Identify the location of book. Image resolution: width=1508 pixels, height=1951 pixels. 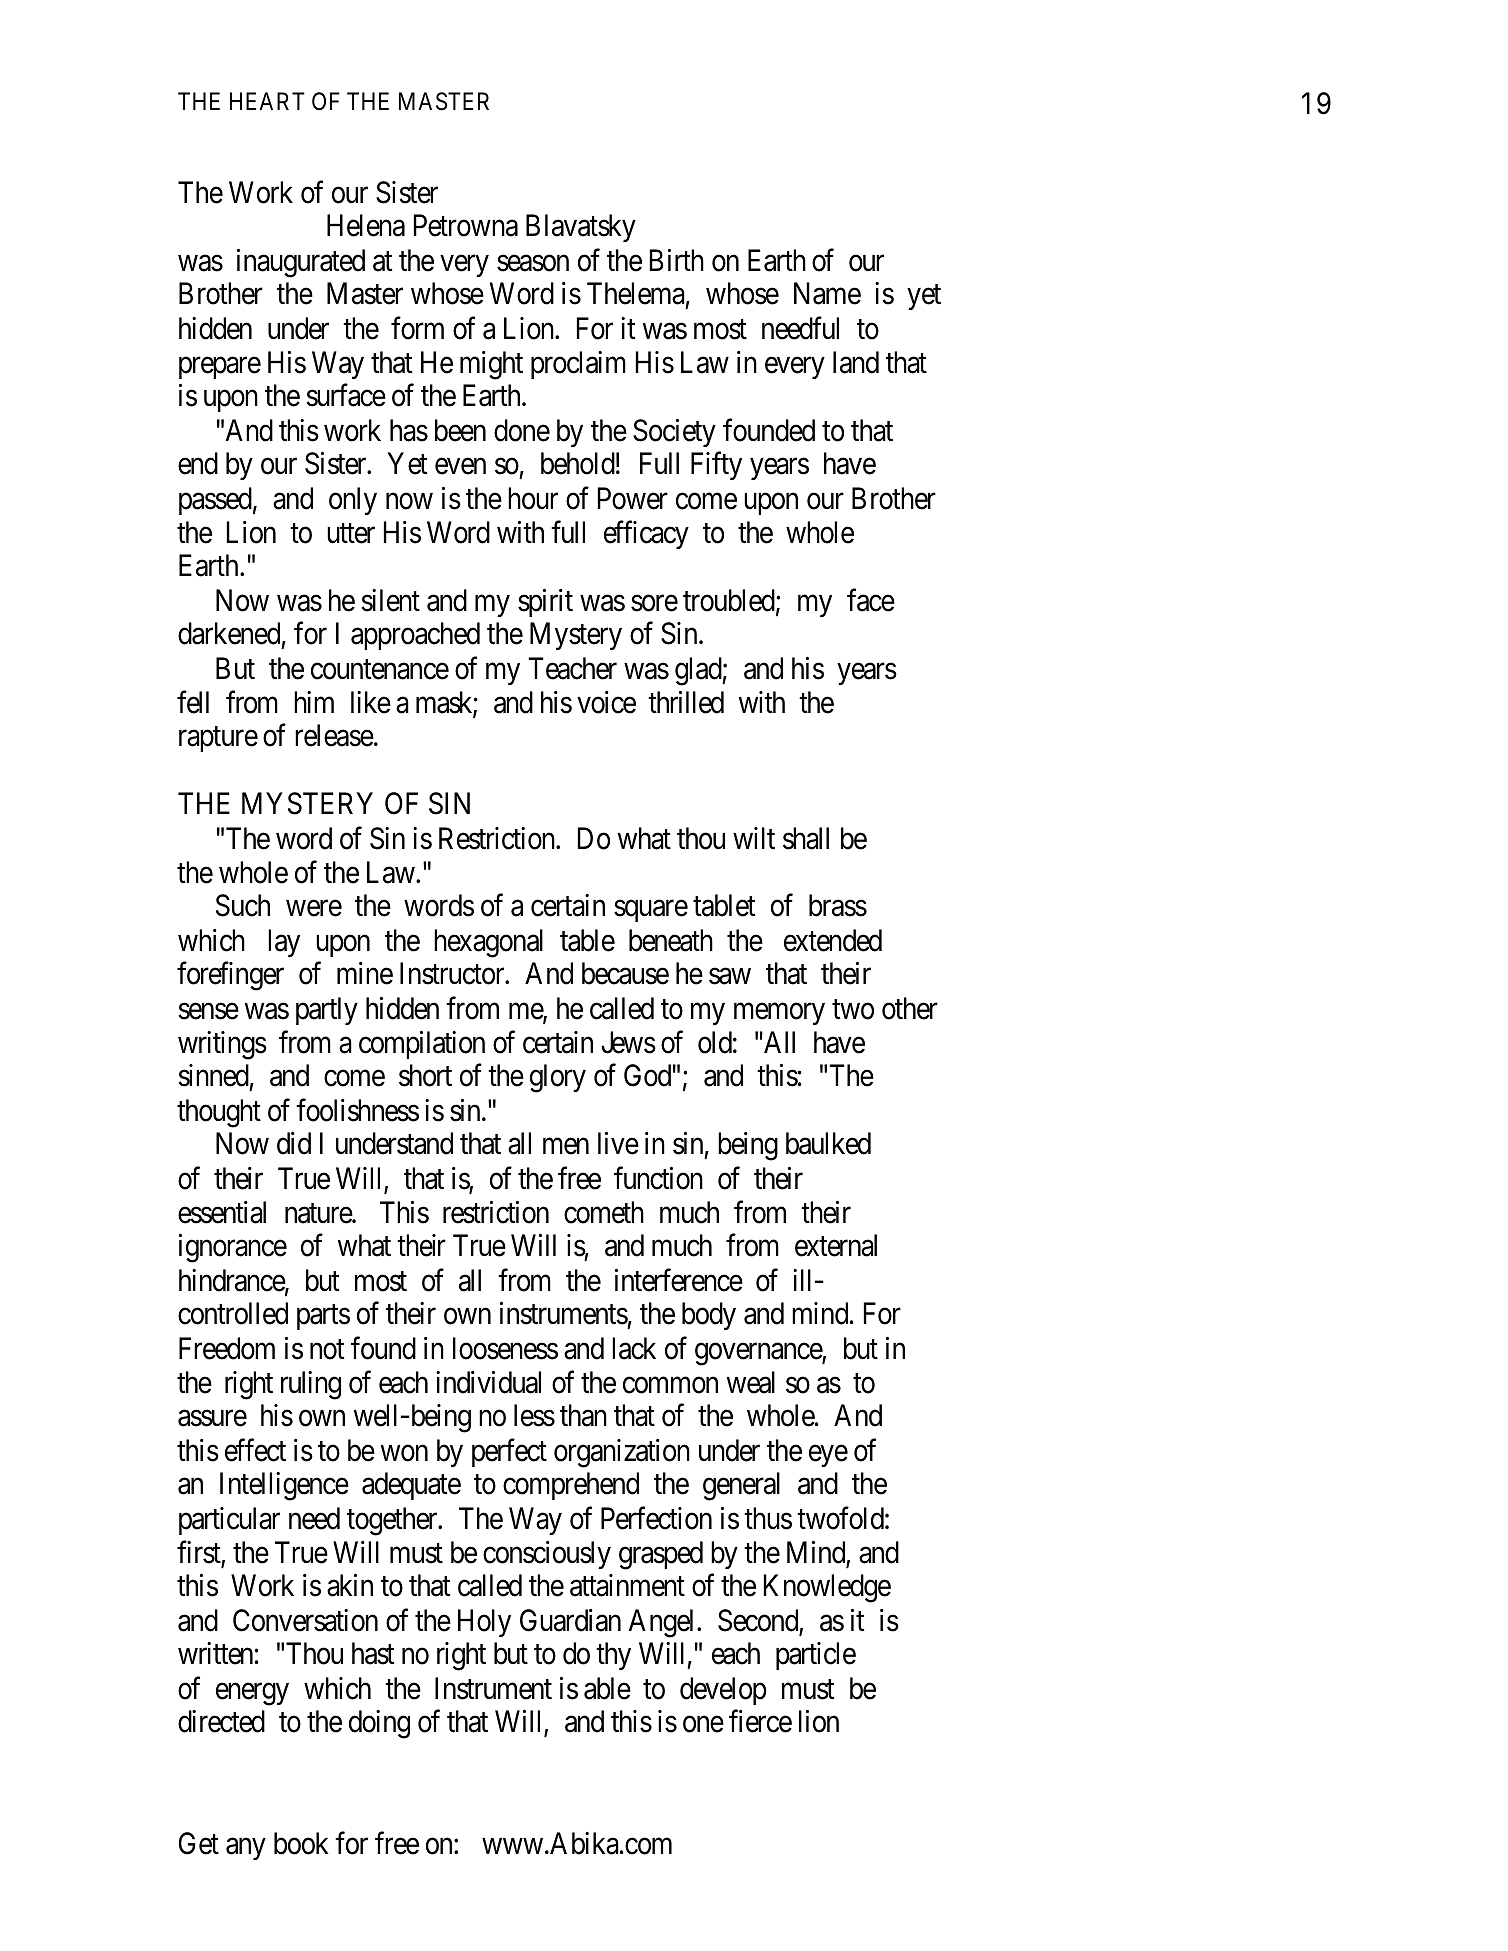
(301, 1843).
